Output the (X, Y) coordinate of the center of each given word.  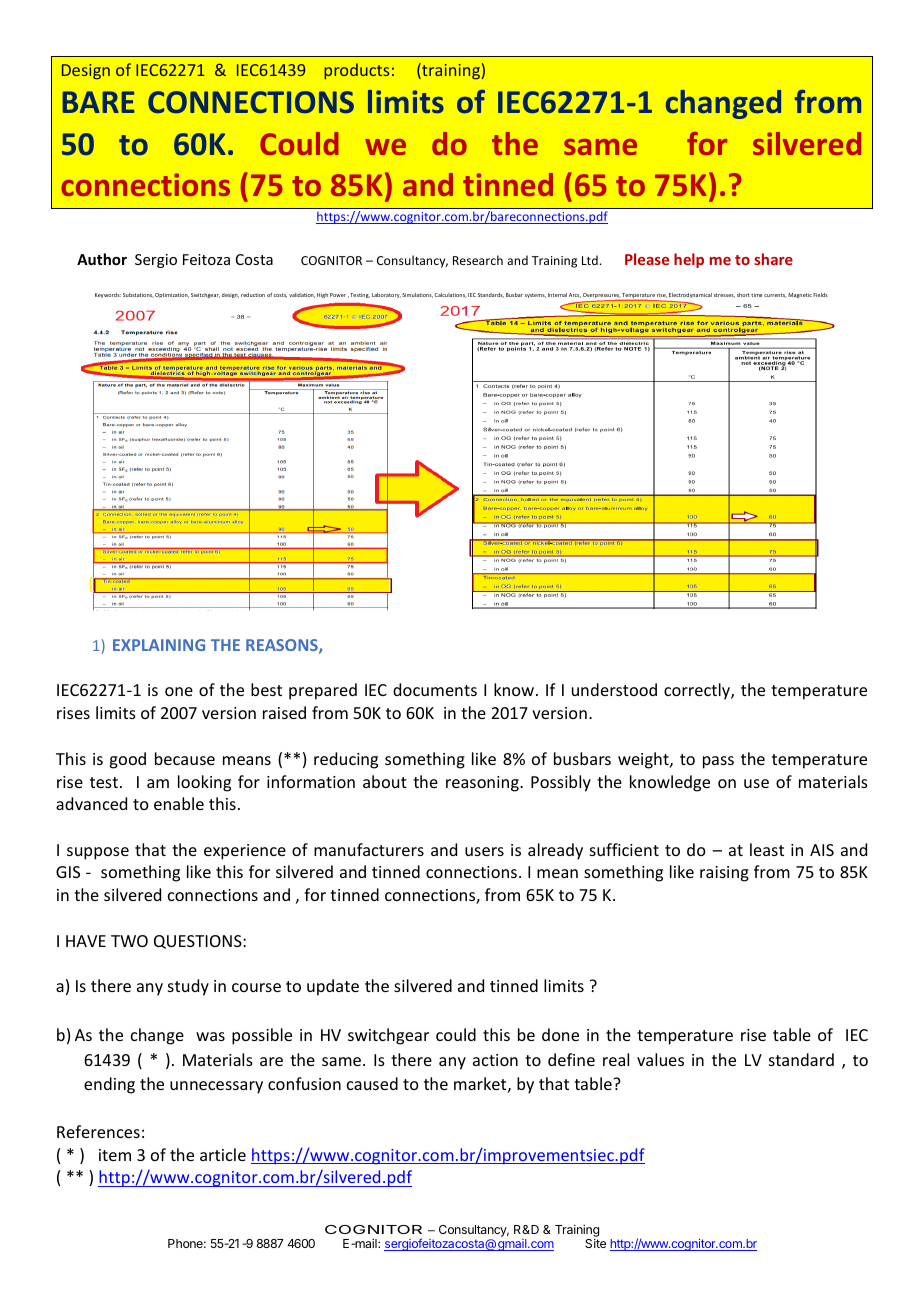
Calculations (451, 295)
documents (435, 689)
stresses (724, 295)
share (773, 259)
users (484, 851)
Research (478, 260)
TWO (129, 941)
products (356, 71)
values (660, 1059)
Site (595, 1243)
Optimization (172, 295)
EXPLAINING (159, 645)
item (115, 1155)
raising (724, 874)
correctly (698, 691)
